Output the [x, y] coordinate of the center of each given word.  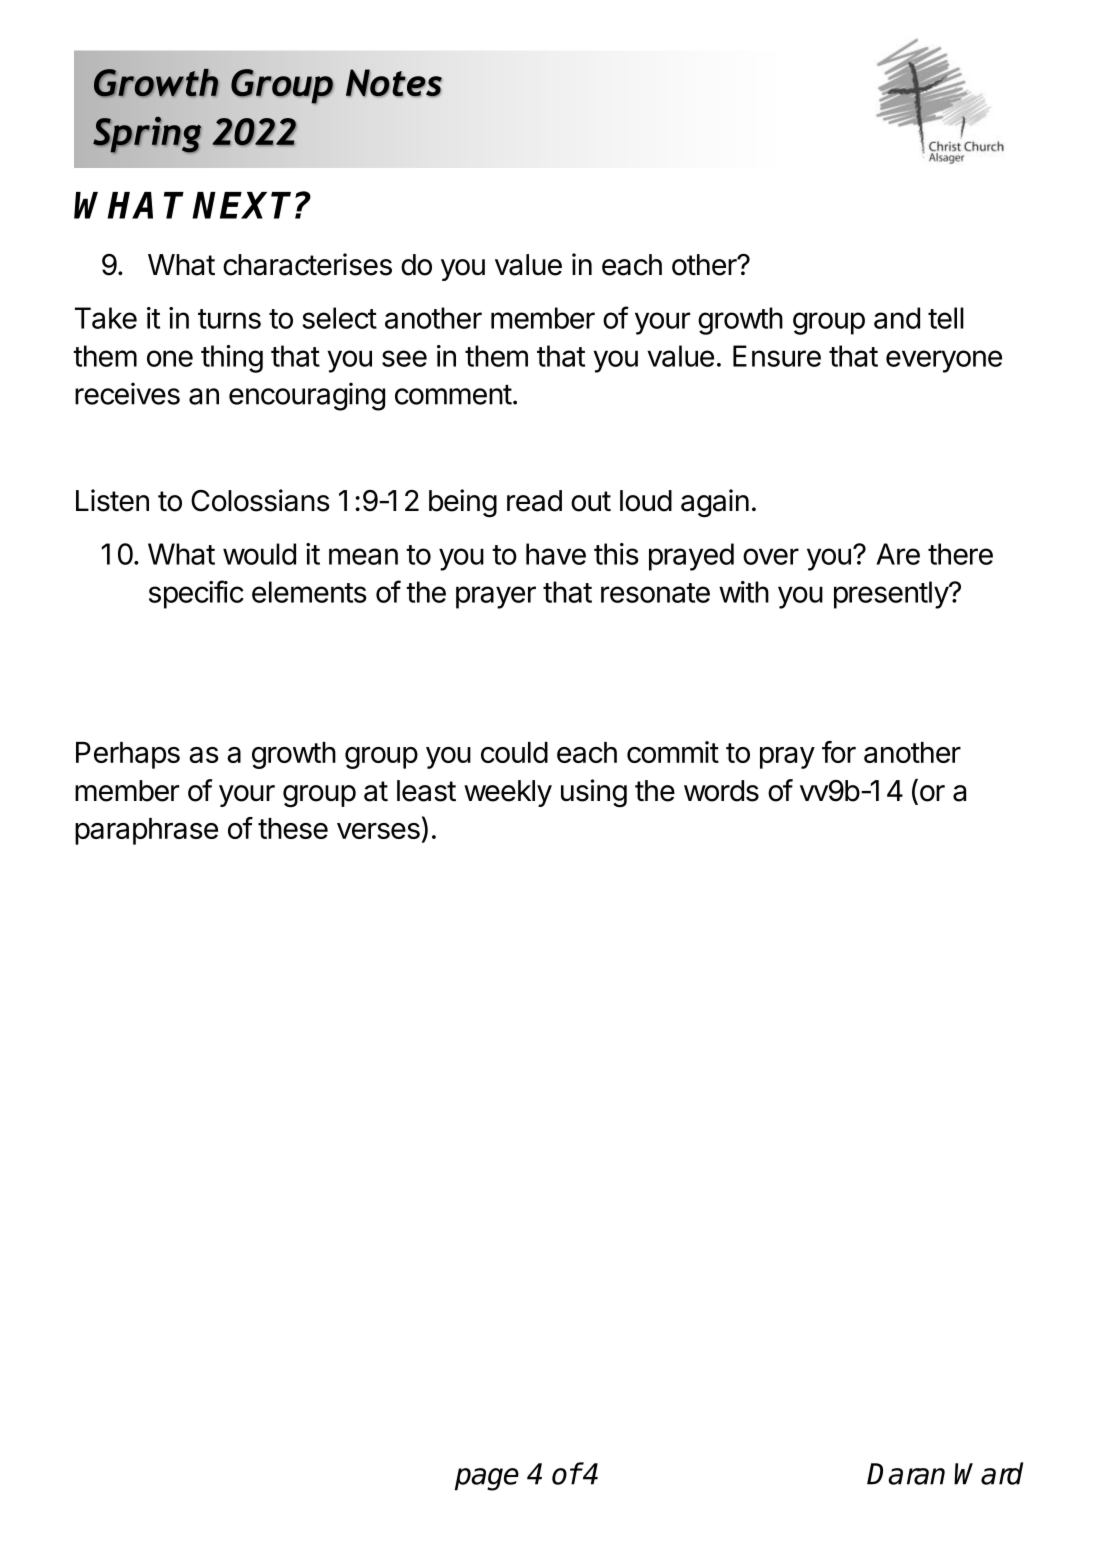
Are [898, 554]
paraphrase [146, 831]
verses [378, 831]
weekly [508, 793]
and [897, 318]
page [487, 1479]
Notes [394, 83]
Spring [147, 134]
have [556, 554]
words [721, 791]
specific [196, 594]
